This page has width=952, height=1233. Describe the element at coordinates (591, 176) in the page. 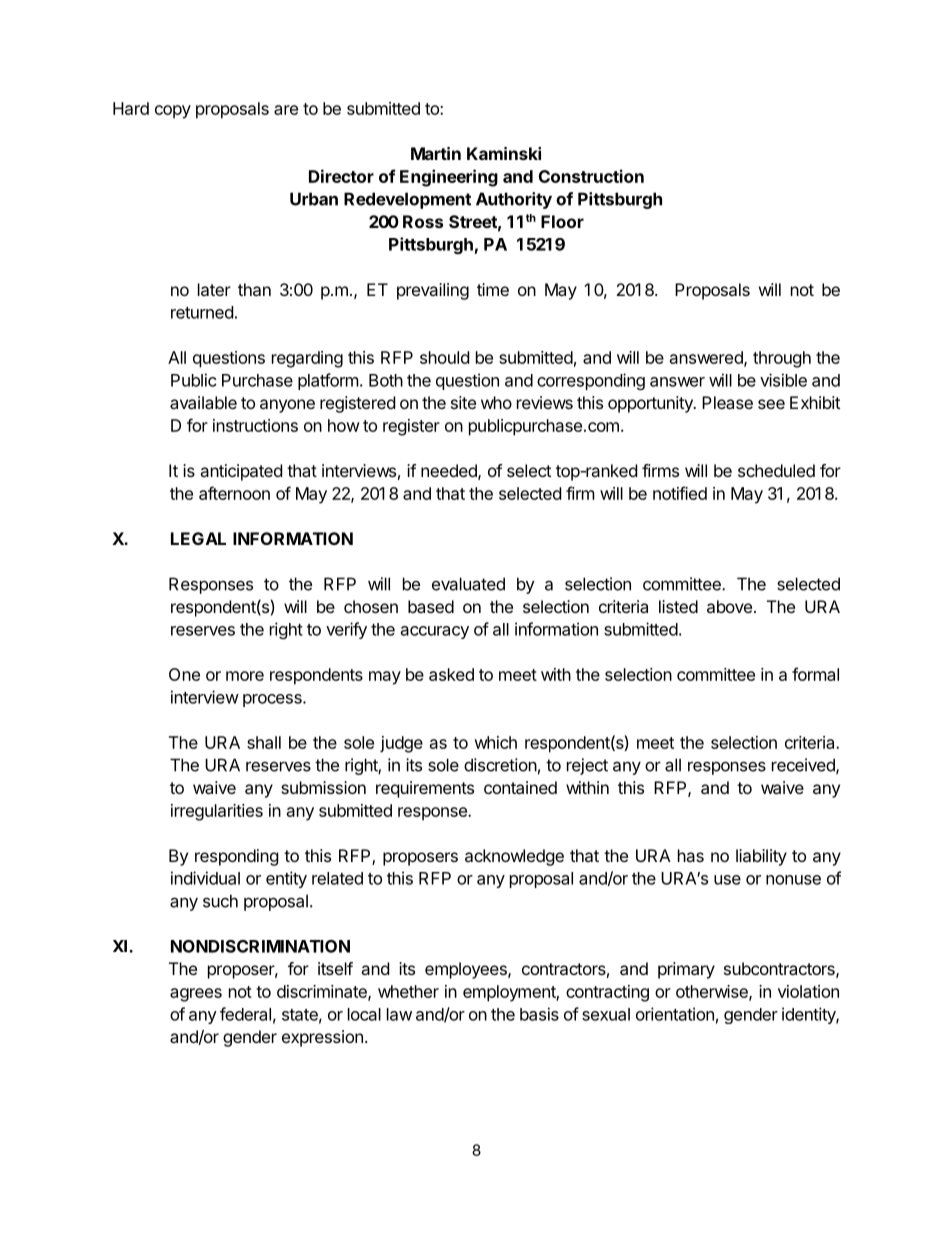

I see `Construction` at that location.
